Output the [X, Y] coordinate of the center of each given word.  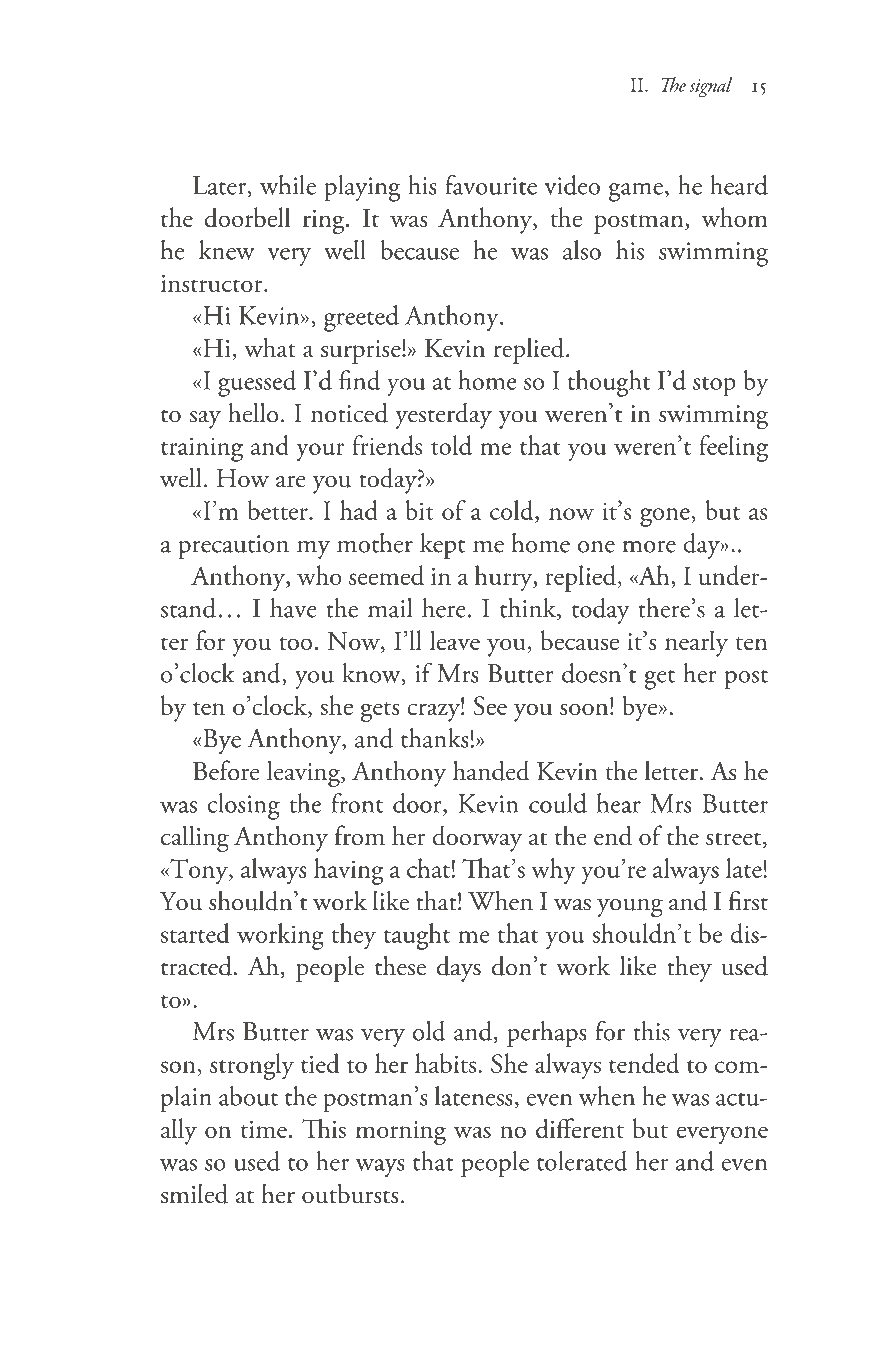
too [295, 643]
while [288, 185]
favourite [491, 185]
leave [455, 640]
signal [710, 87]
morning [401, 1133]
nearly [696, 643]
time [264, 1129]
